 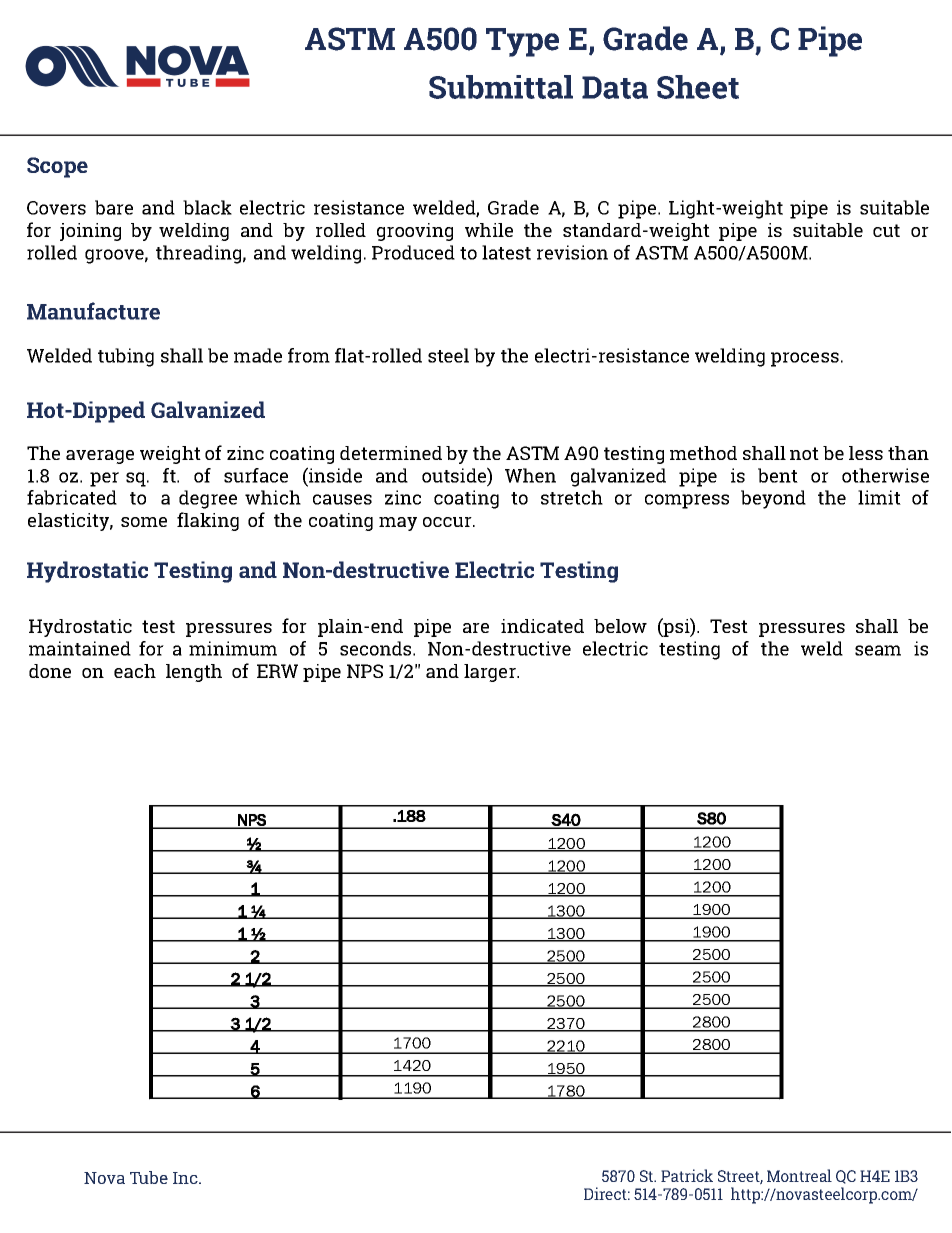 I want to click on Tube, so click(x=149, y=1177).
